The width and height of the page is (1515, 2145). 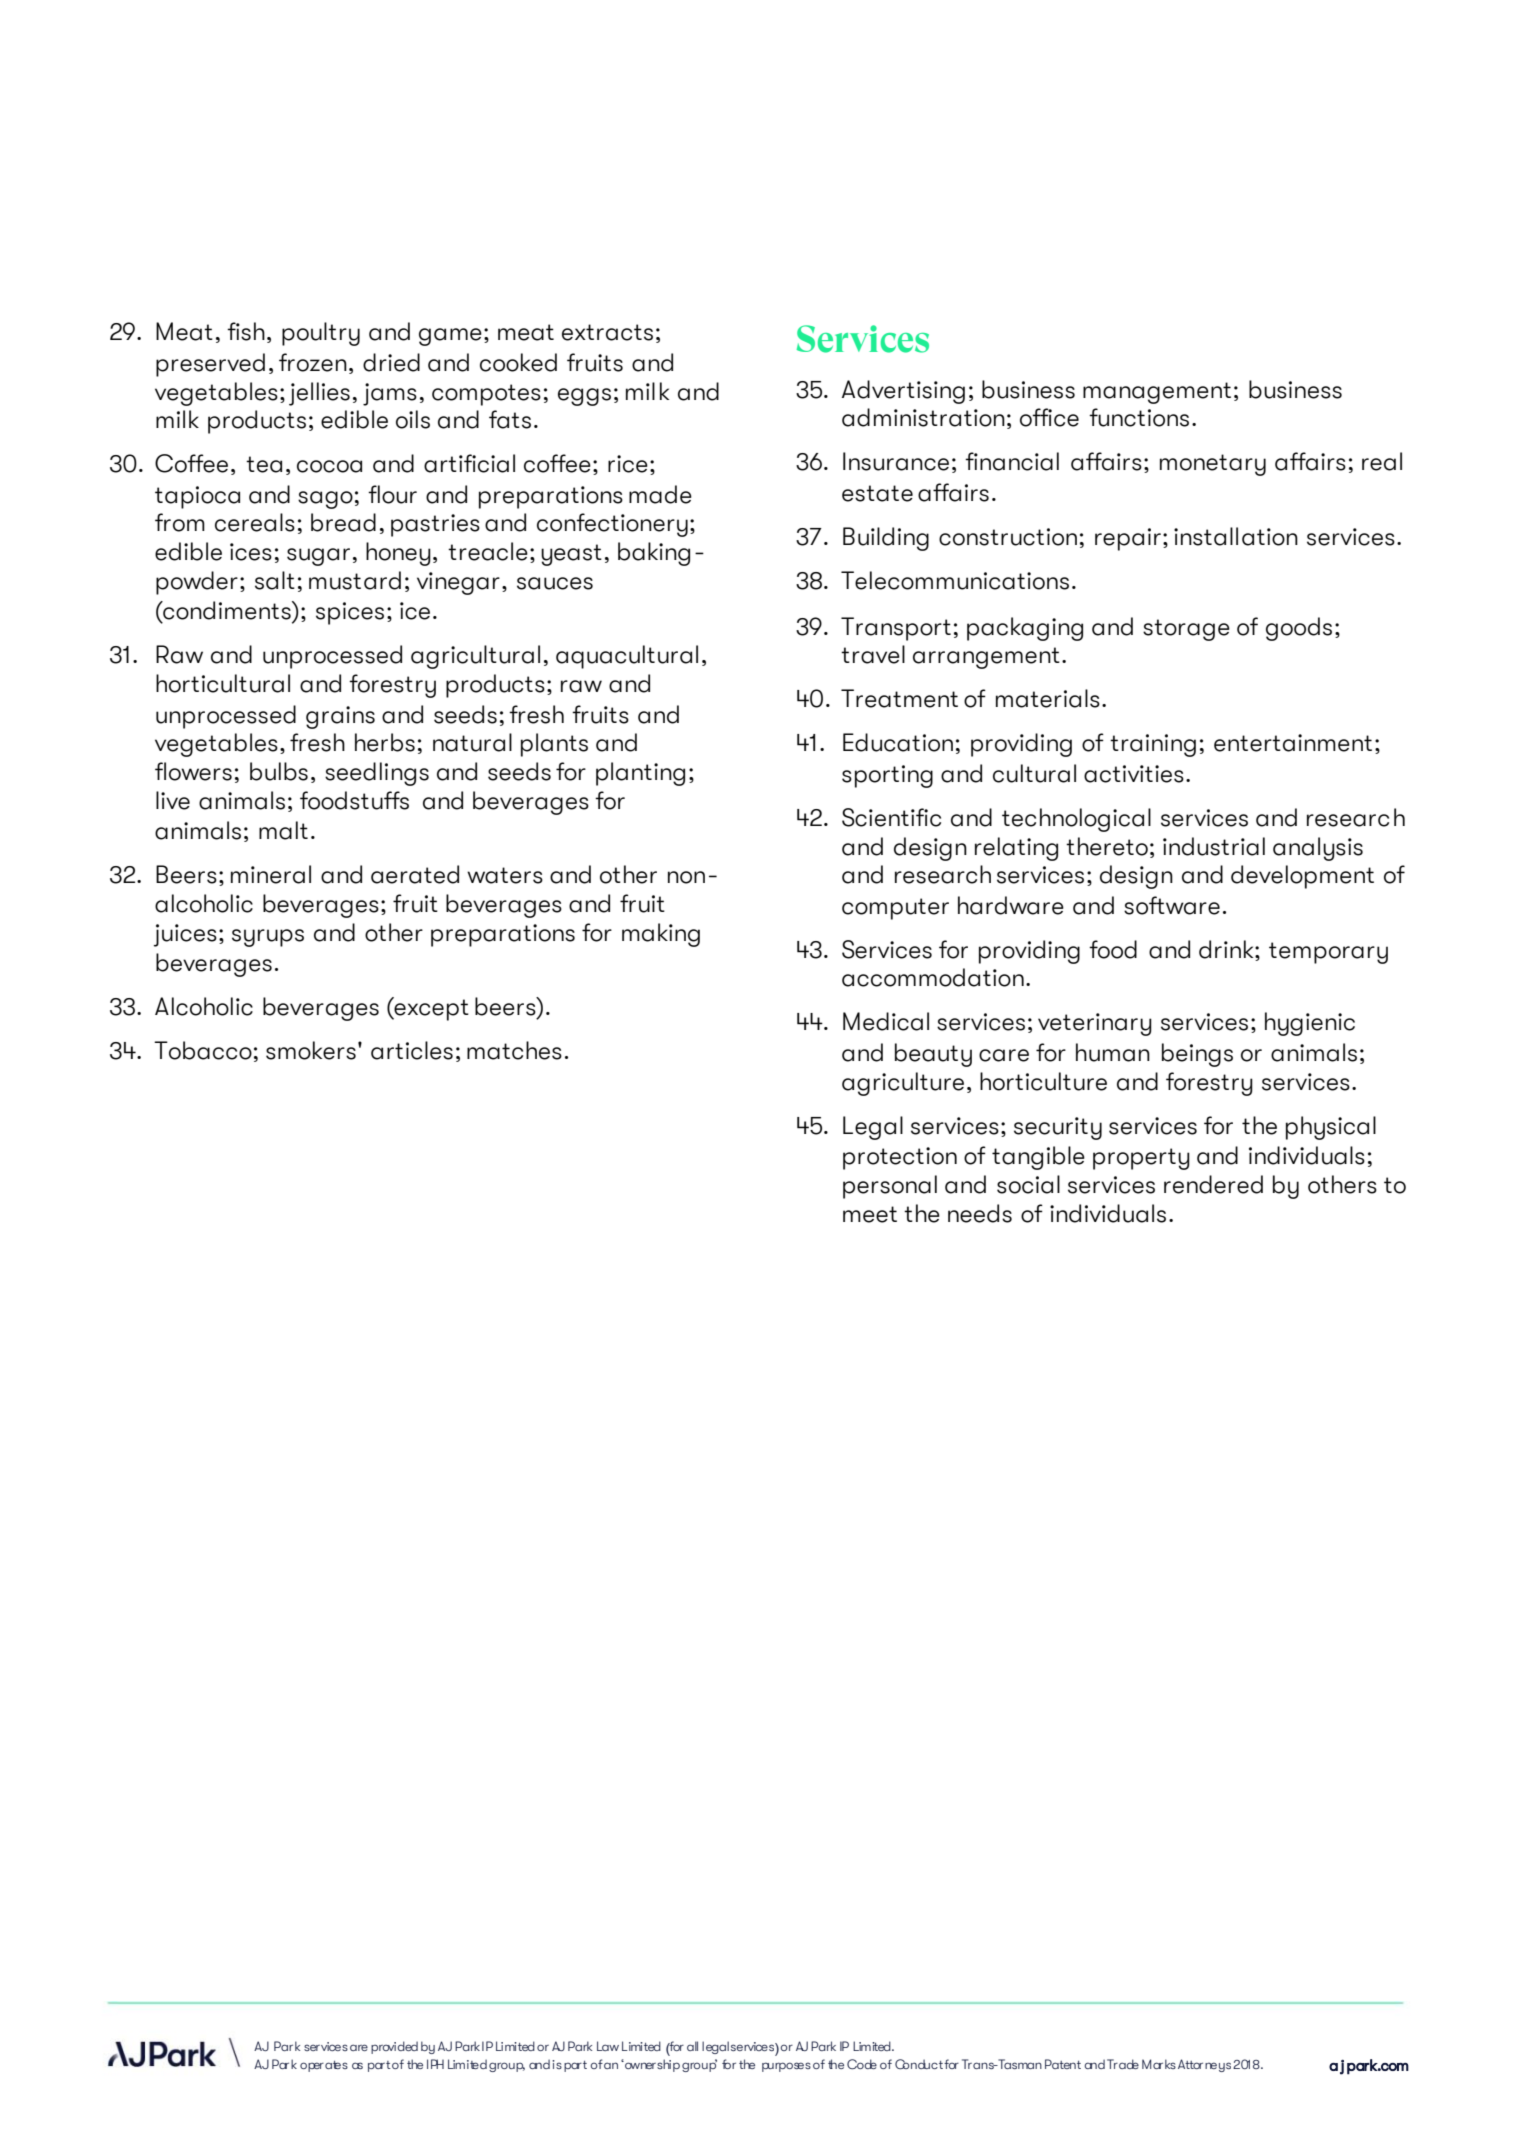 I want to click on mineral, so click(x=271, y=874).
